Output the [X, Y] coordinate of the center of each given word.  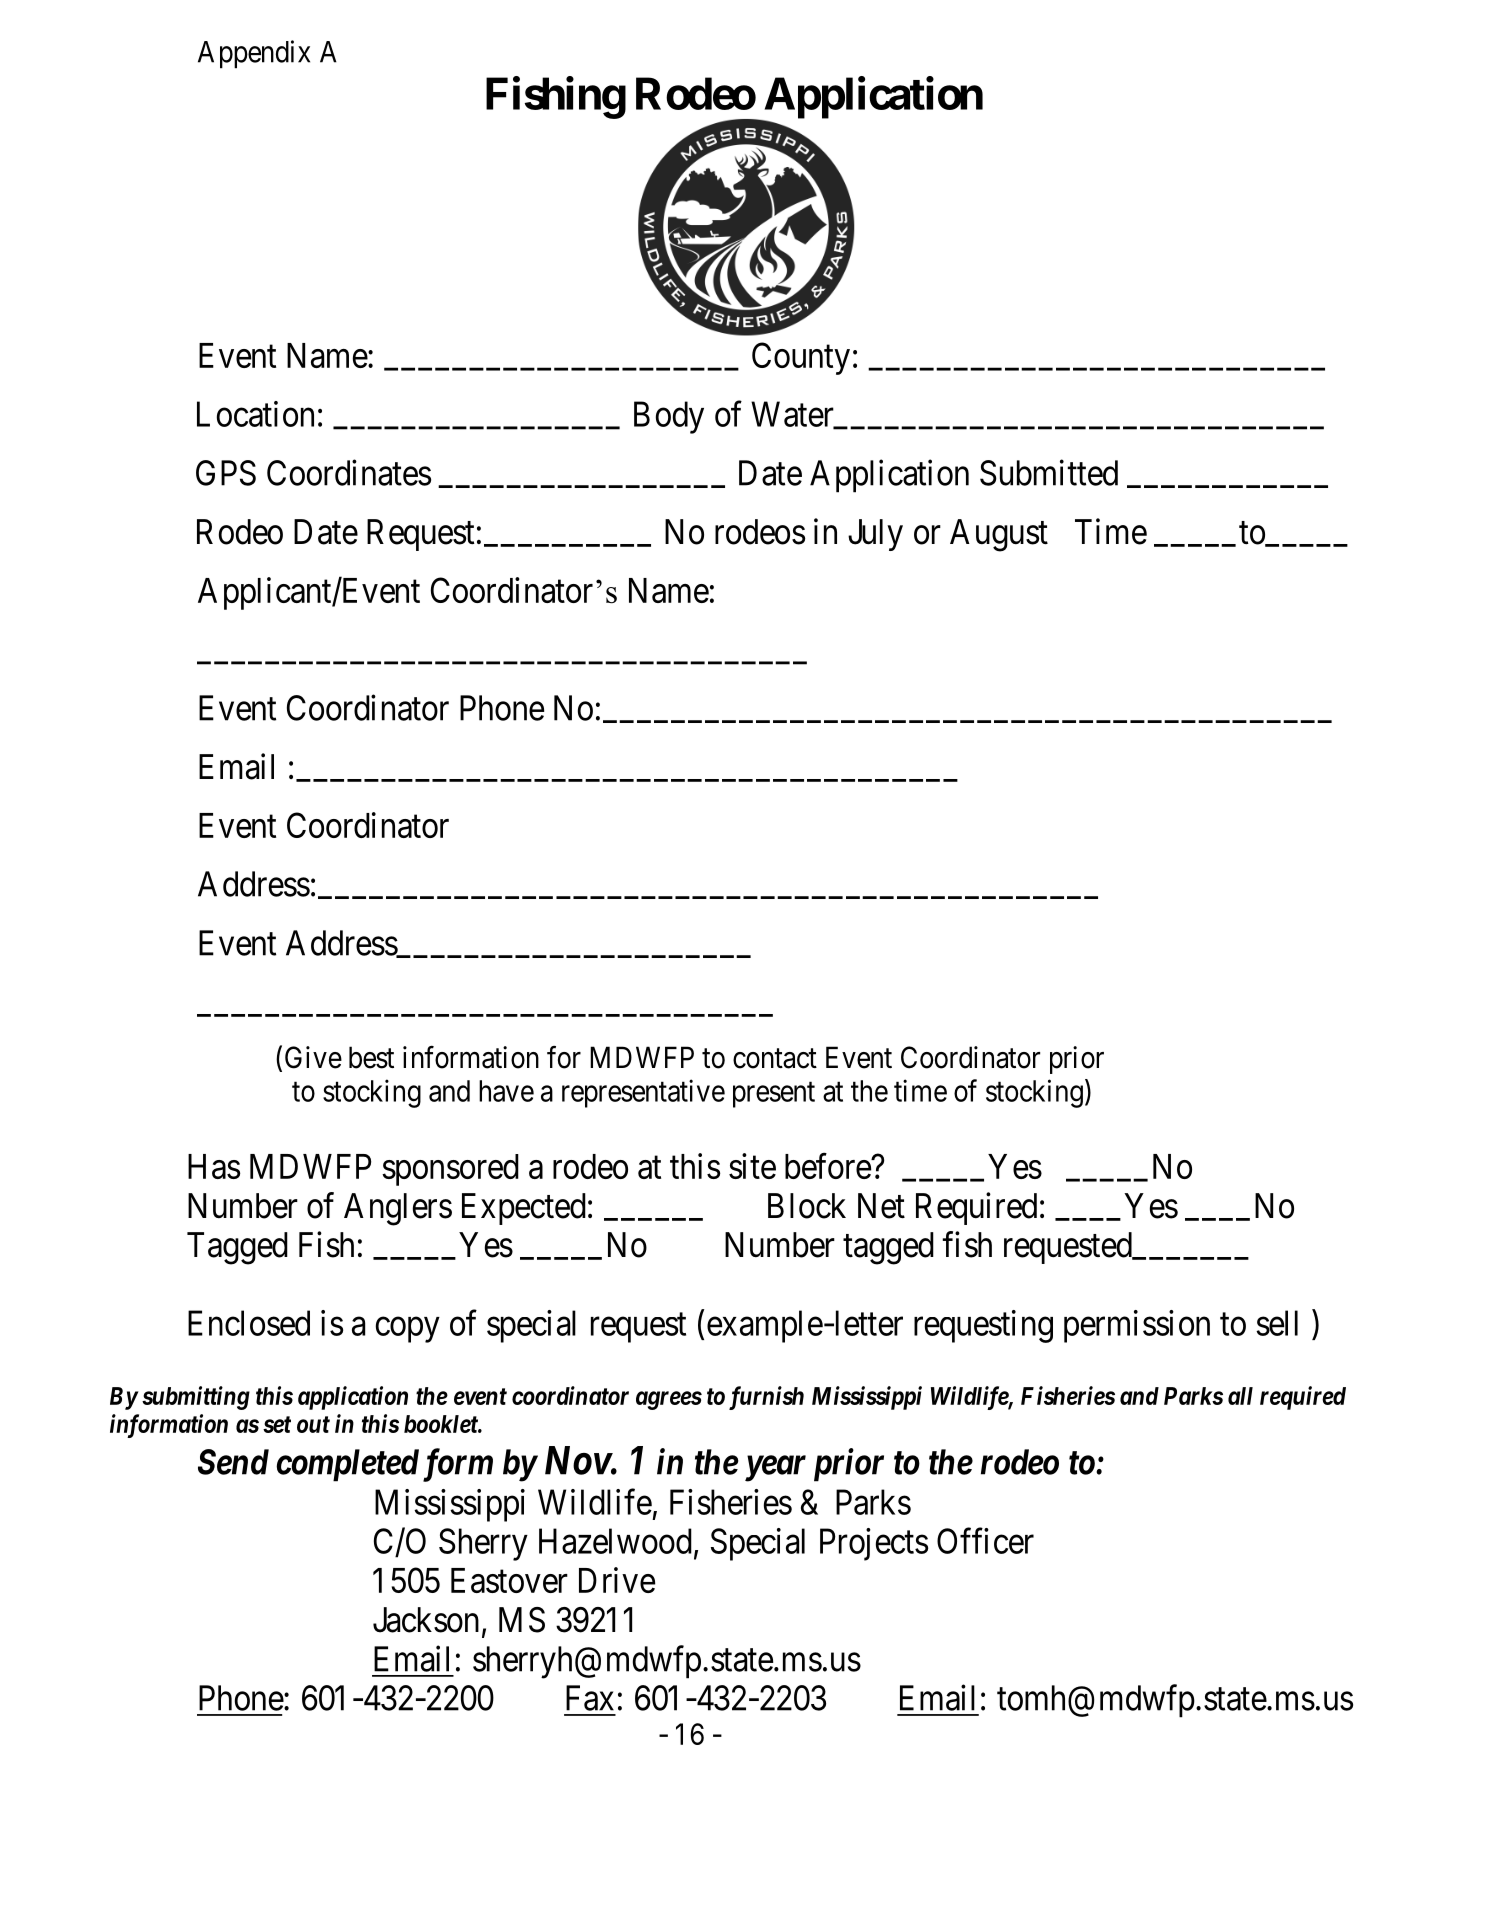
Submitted [1049, 473]
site [752, 1166]
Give [313, 1057]
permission [1137, 1326]
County [801, 358]
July [875, 535]
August [999, 535]
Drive [617, 1580]
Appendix [254, 54]
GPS [226, 473]
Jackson [426, 1620]
